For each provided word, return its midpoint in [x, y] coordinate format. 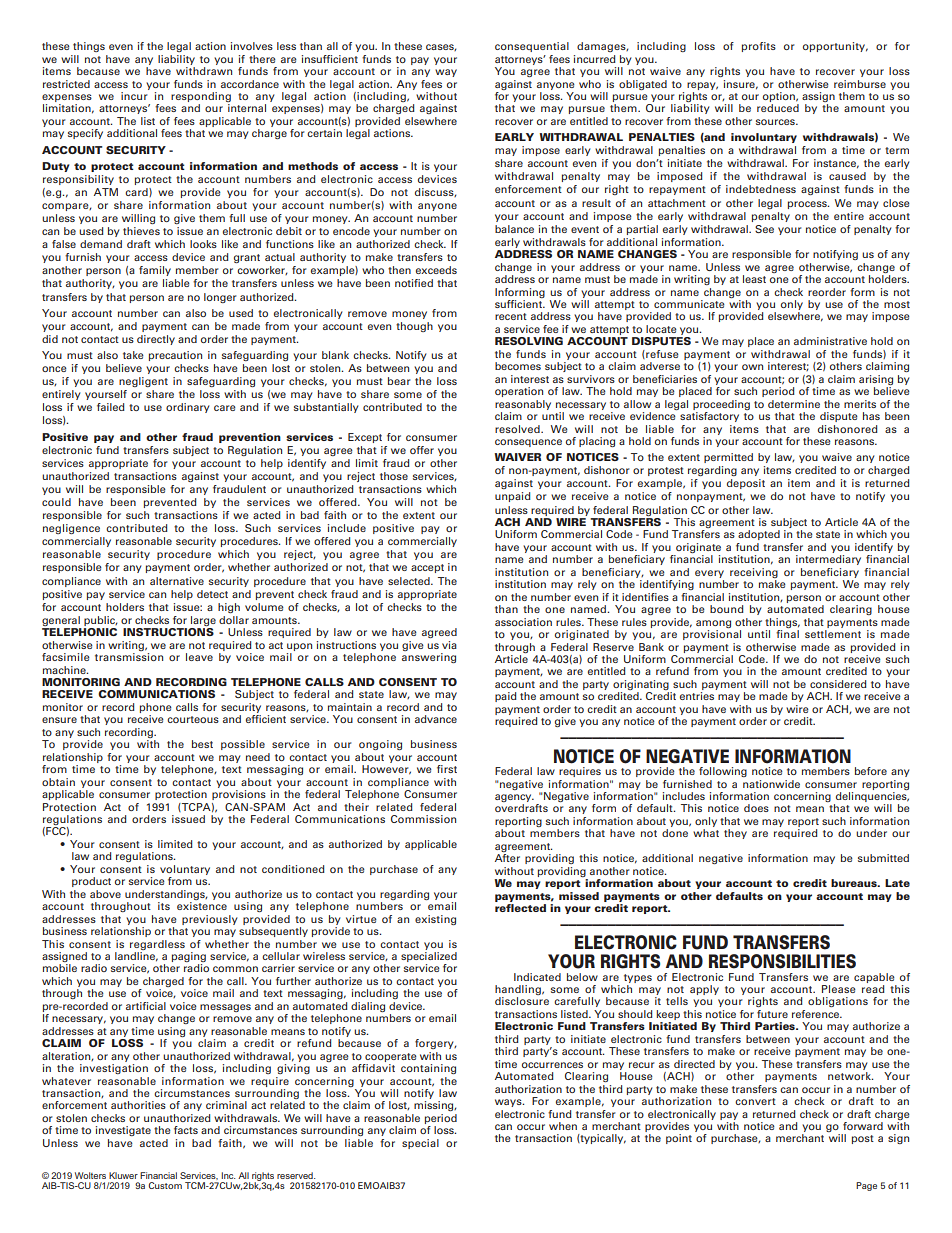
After [507, 858]
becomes [518, 366]
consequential [532, 47]
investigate [123, 1131]
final [787, 634]
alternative [177, 581]
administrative [830, 341]
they [735, 834]
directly [156, 340]
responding [201, 98]
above [105, 894]
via [449, 645]
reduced [778, 108]
